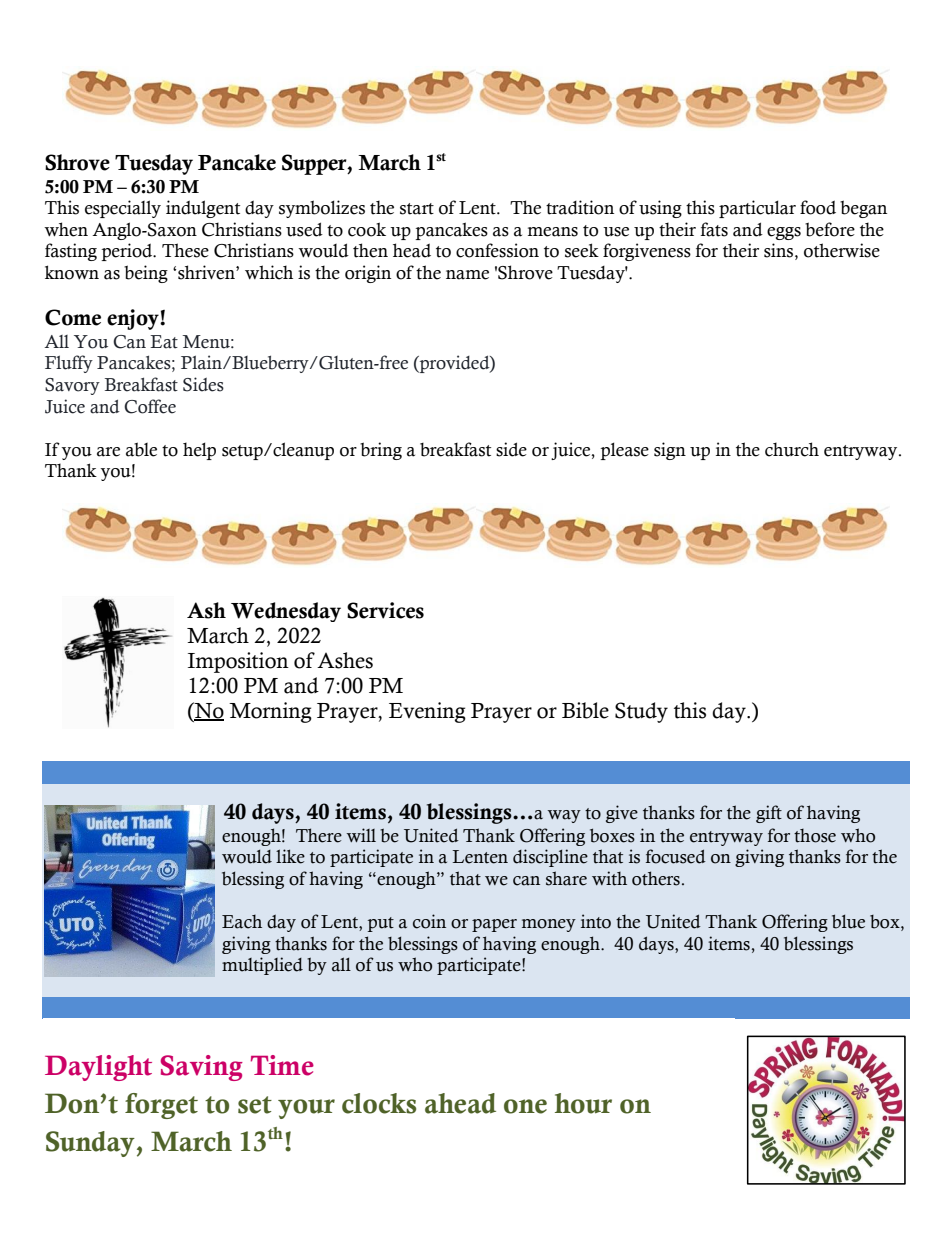  I want to click on eggs, so click(784, 233).
